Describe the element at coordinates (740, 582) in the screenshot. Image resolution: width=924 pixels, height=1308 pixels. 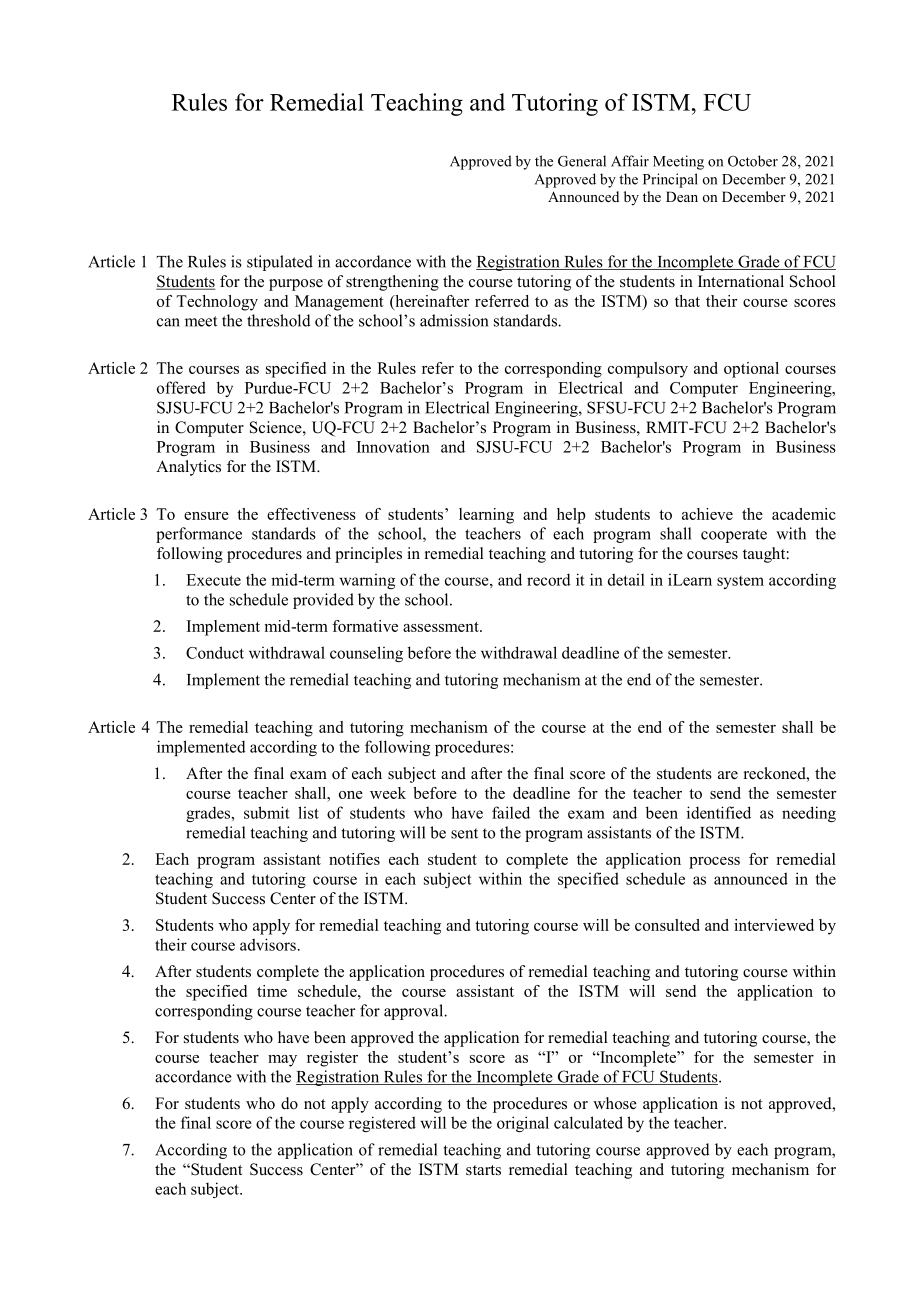
I see `system` at that location.
